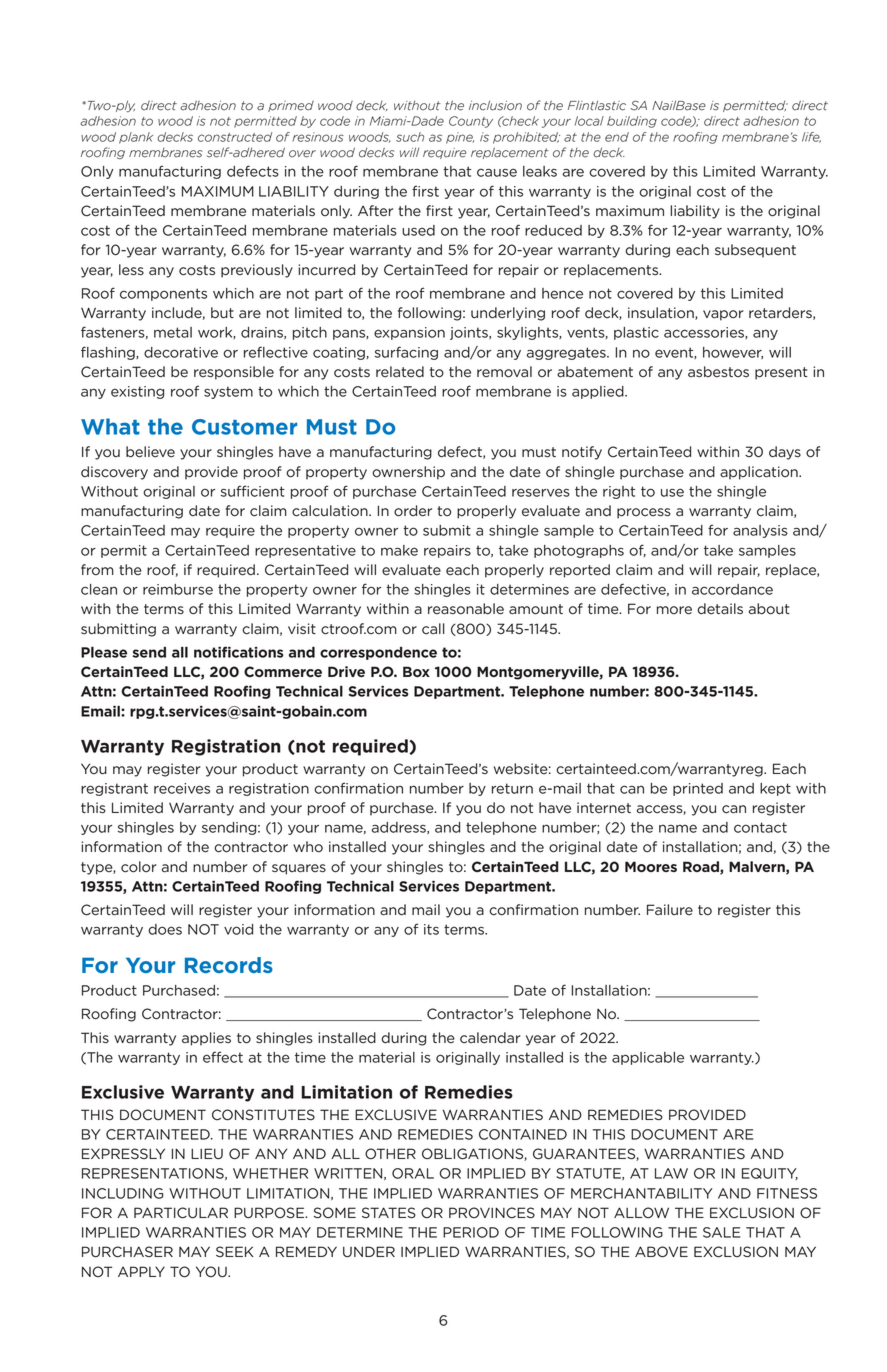 The height and width of the screenshot is (1372, 887). Describe the element at coordinates (239, 652) in the screenshot. I see `notifications` at that location.
